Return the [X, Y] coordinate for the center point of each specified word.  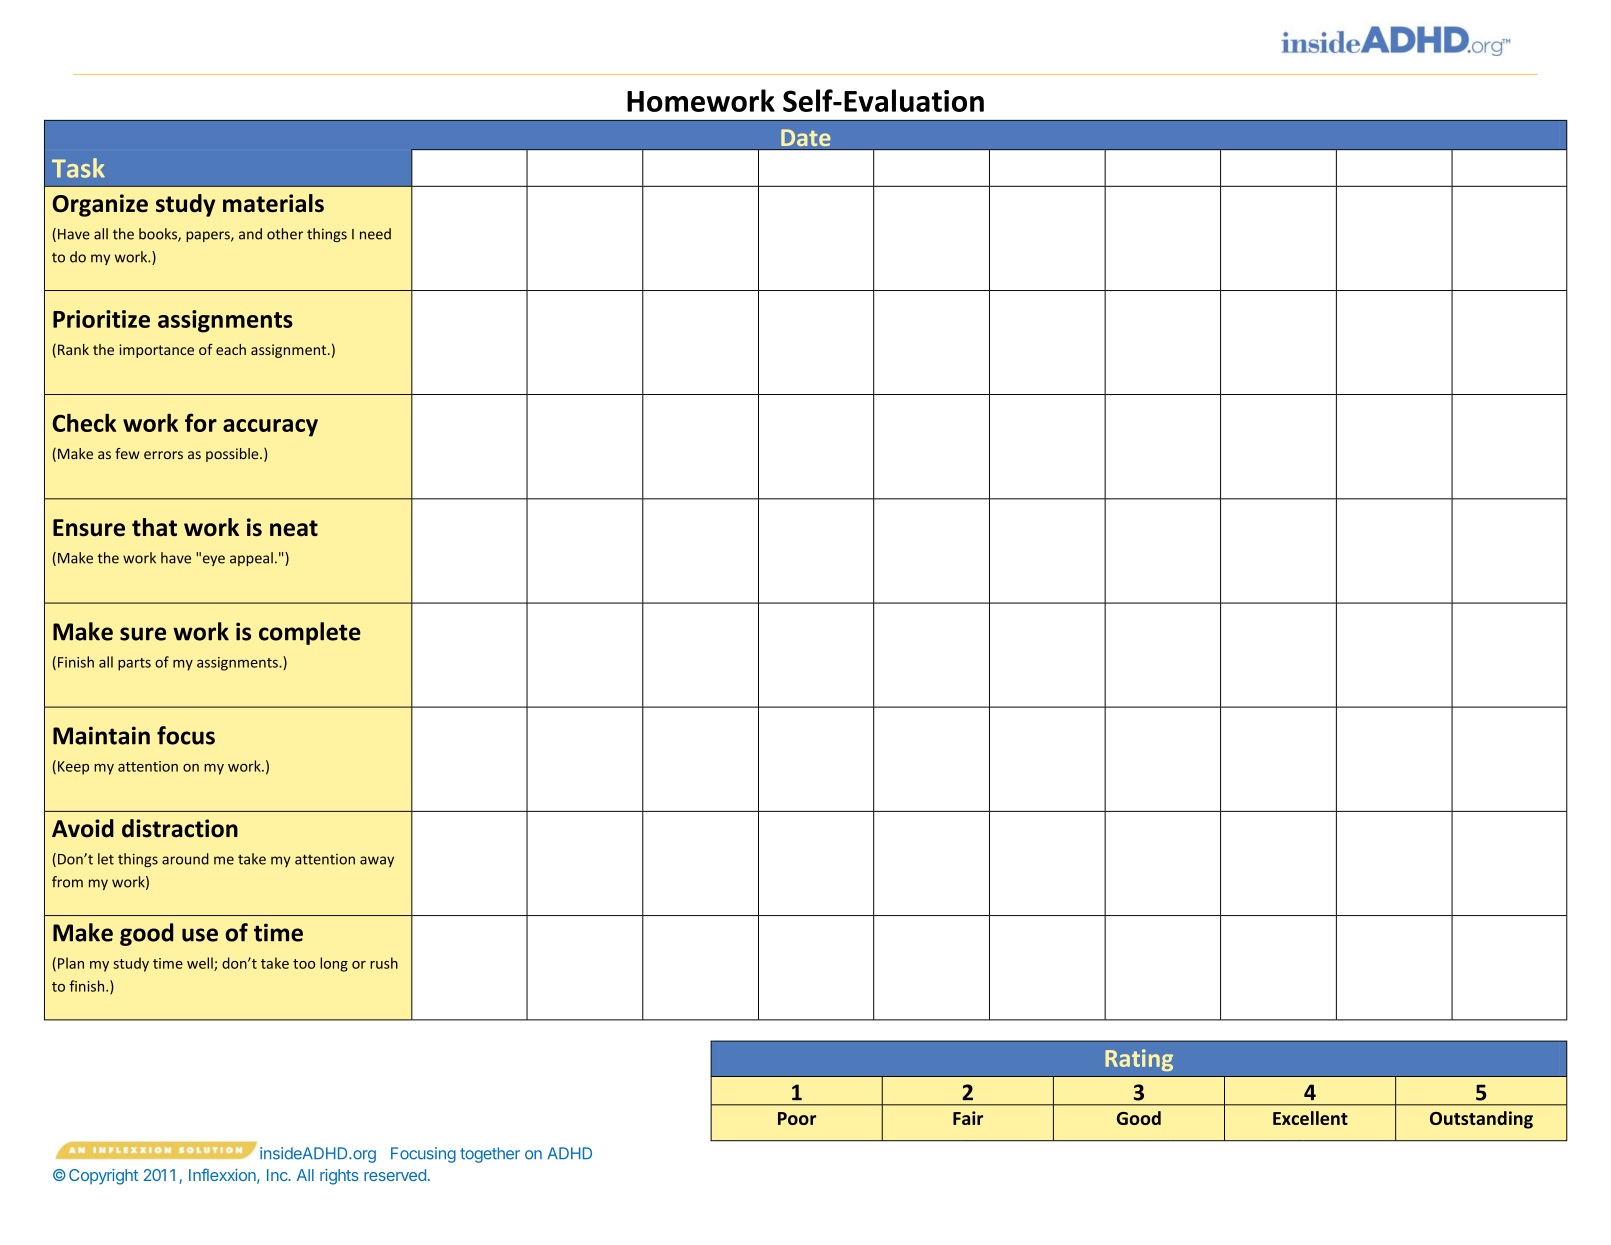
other [285, 234]
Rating [1139, 1060]
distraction [180, 828]
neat [294, 528]
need [375, 234]
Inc [278, 1175]
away [377, 861]
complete [310, 633]
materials [273, 203]
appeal [251, 559]
